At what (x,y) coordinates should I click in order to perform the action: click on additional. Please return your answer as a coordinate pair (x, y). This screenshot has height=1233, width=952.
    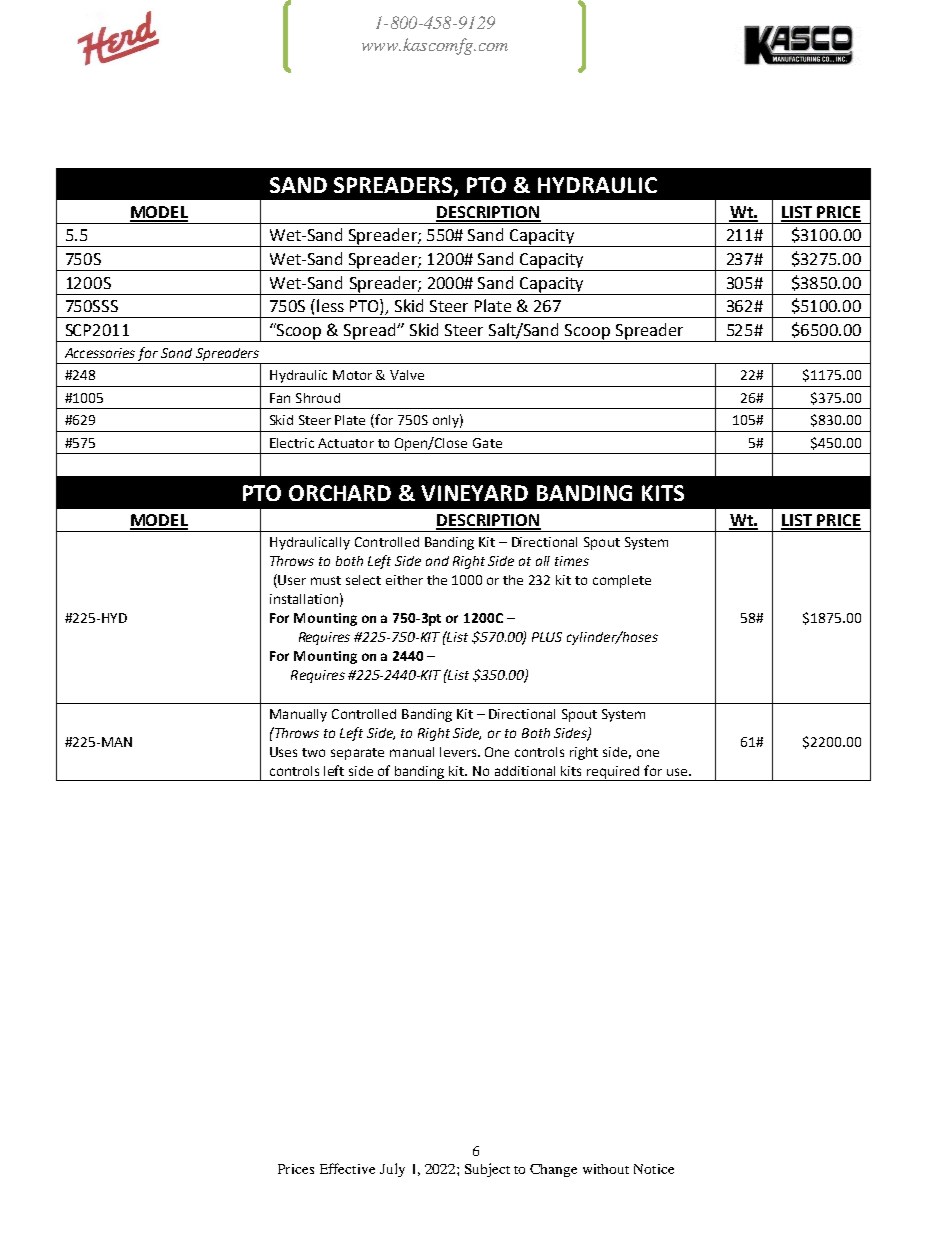
    Looking at the image, I should click on (525, 771).
